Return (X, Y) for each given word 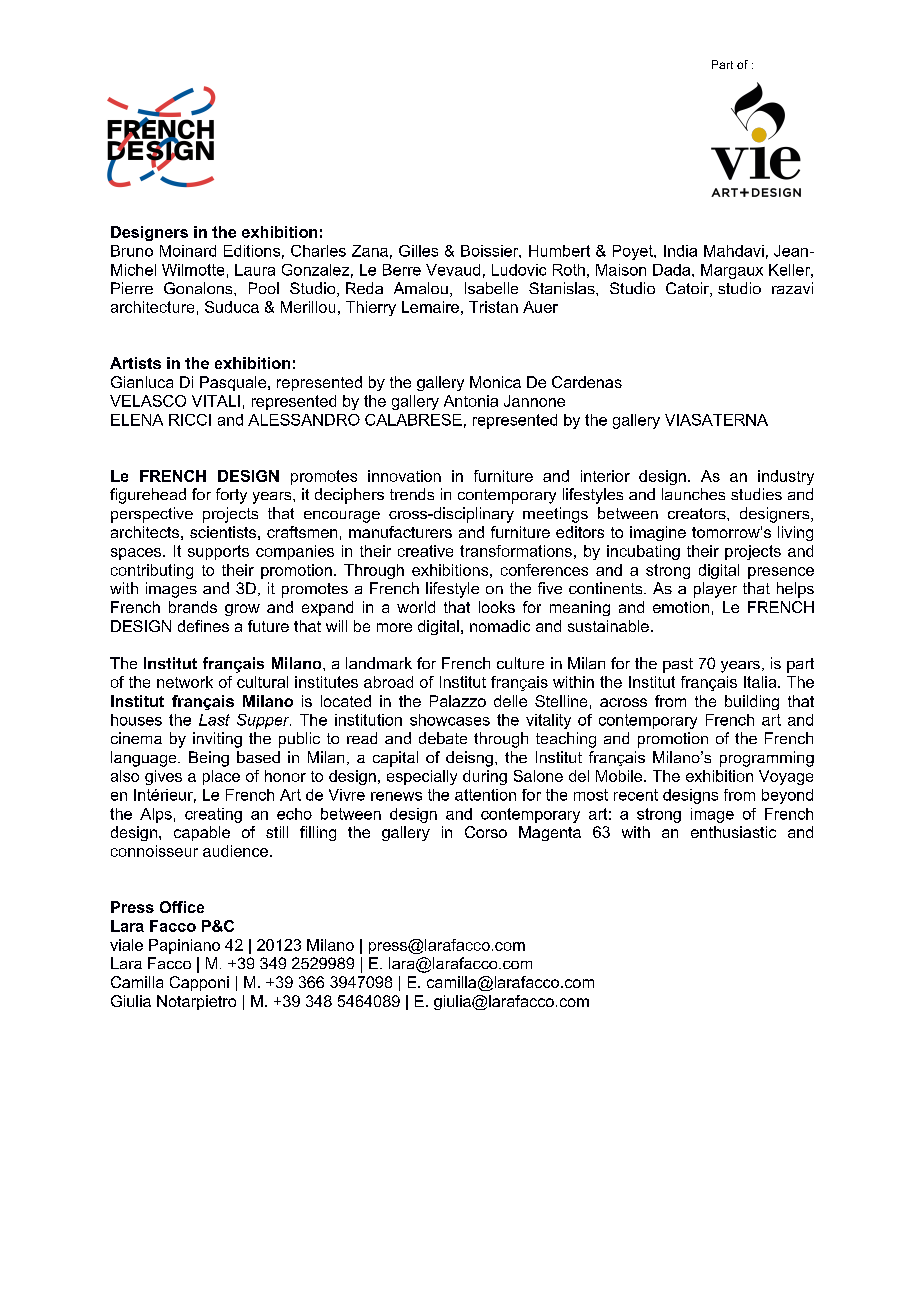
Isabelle (491, 288)
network (185, 682)
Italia (761, 682)
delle (510, 701)
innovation (404, 476)
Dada (673, 270)
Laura (255, 270)
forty (231, 496)
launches (693, 494)
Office (182, 907)
